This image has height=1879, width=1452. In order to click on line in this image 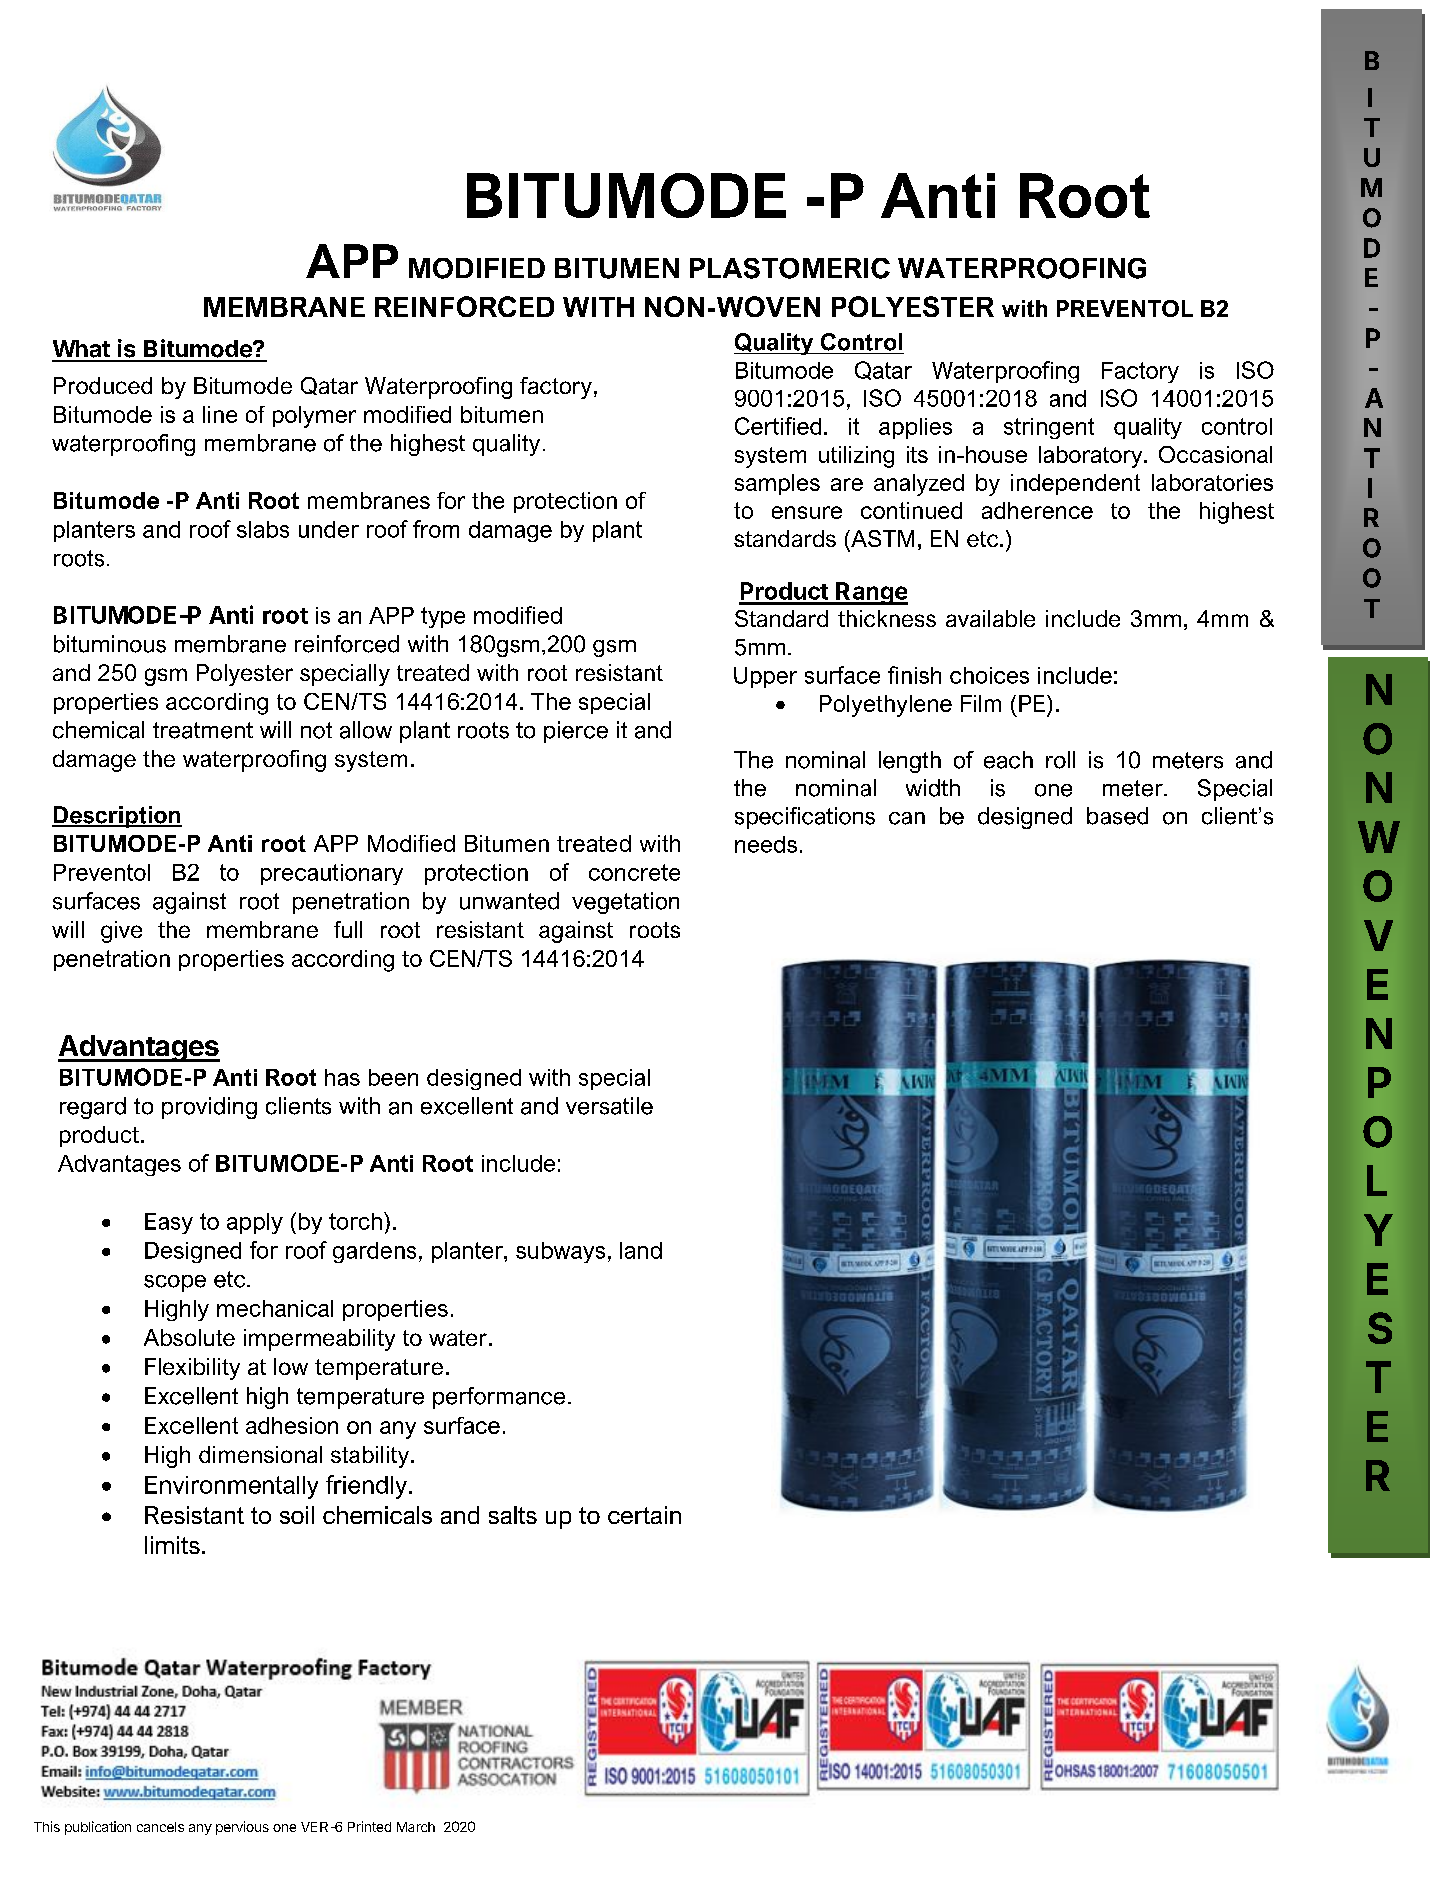, I will do `click(220, 414)`.
